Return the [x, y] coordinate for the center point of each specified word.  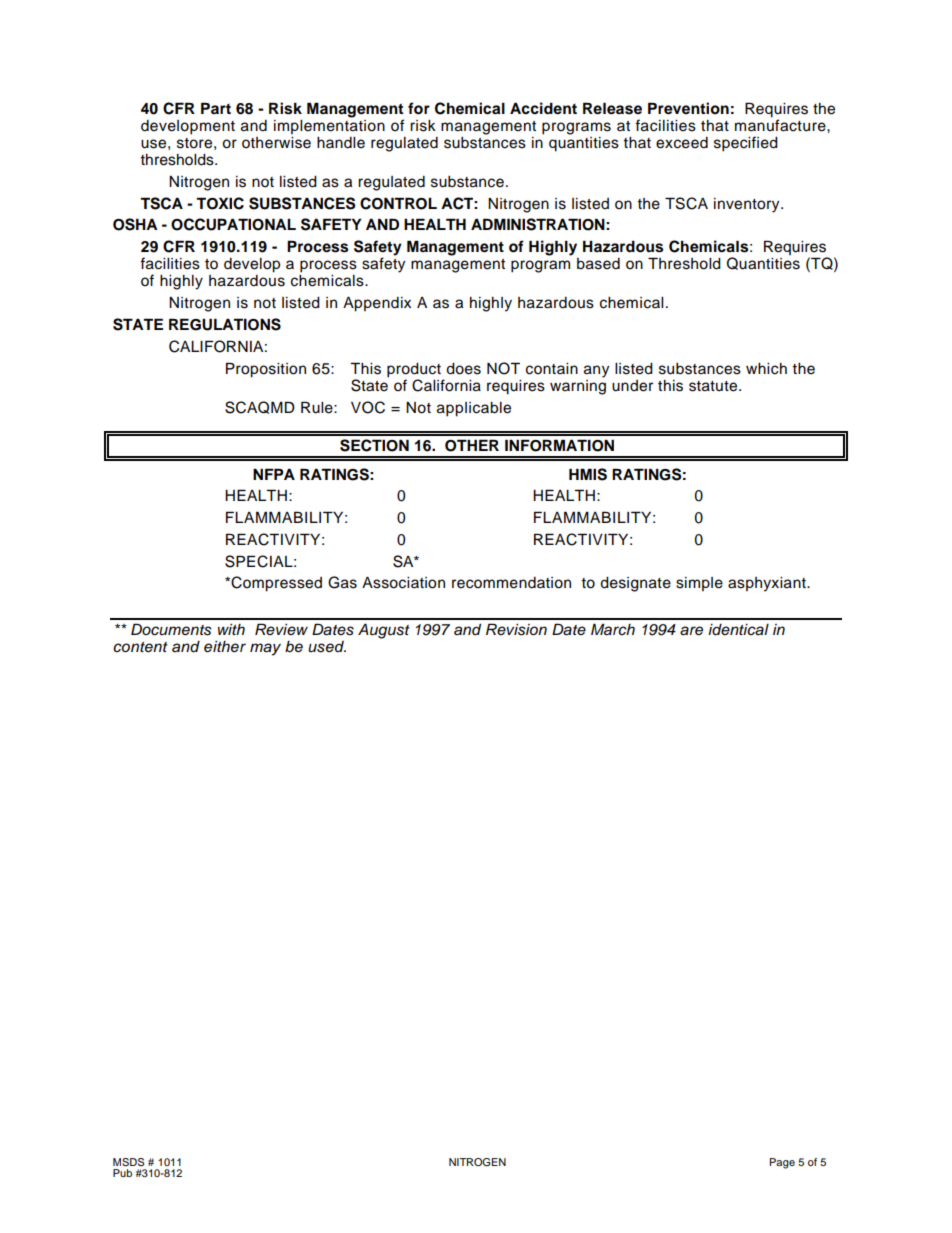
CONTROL [398, 203]
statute [714, 386]
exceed [682, 143]
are [691, 631]
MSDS [128, 1162]
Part [216, 108]
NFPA [274, 474]
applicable [474, 409]
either [225, 647]
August [384, 631]
